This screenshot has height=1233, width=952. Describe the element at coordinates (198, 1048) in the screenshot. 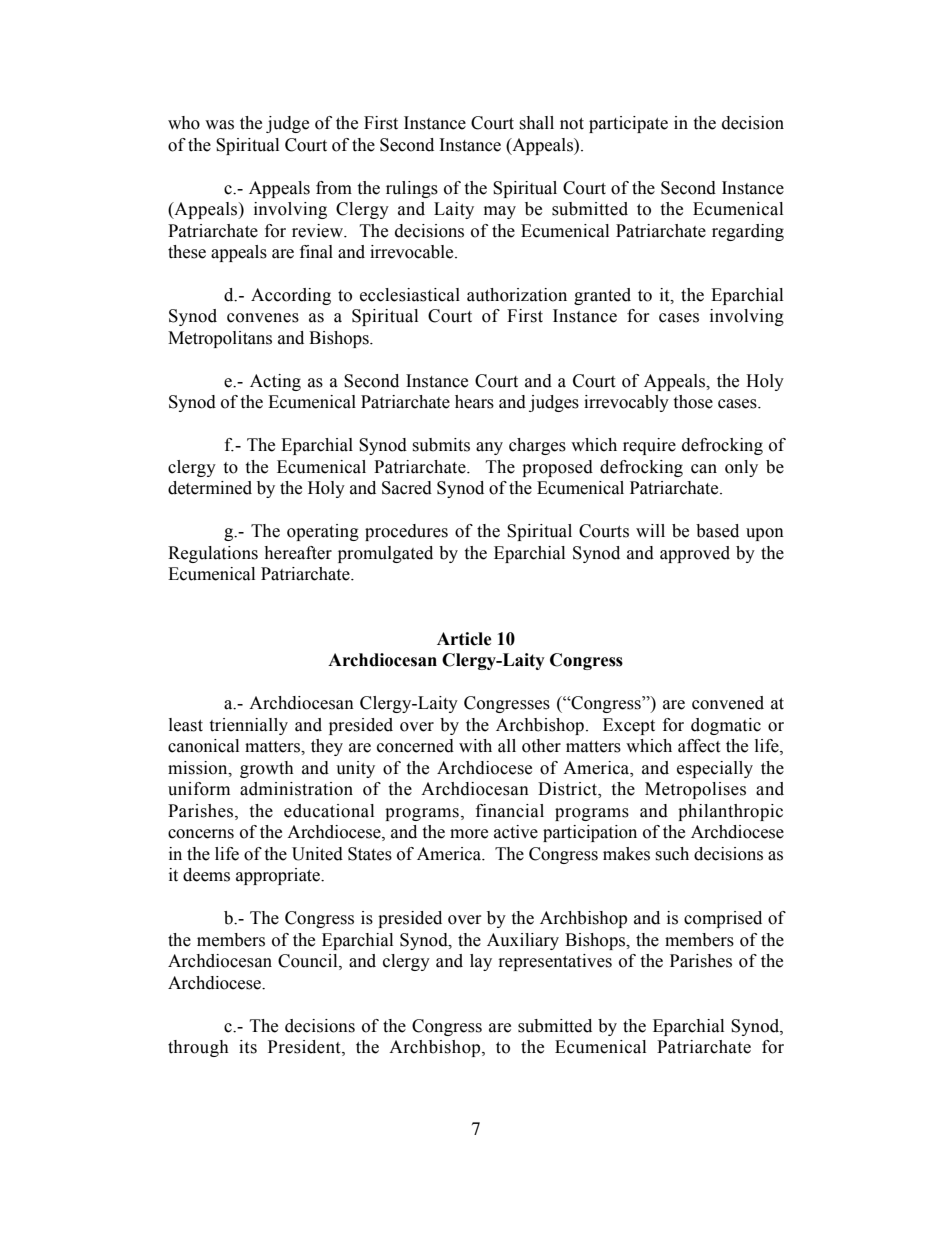

I see `through` at that location.
